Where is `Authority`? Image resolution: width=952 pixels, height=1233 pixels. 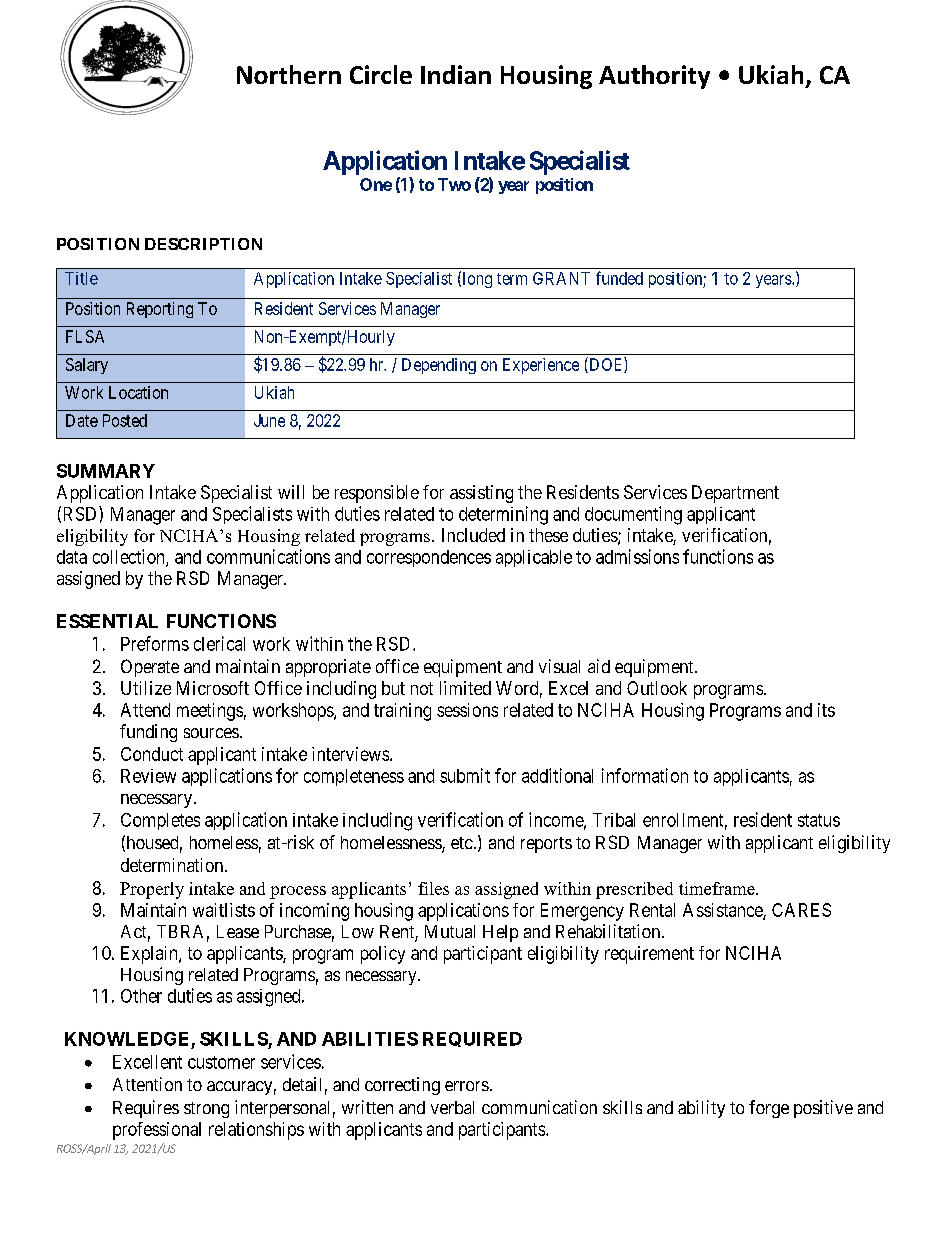 Authority is located at coordinates (654, 77).
